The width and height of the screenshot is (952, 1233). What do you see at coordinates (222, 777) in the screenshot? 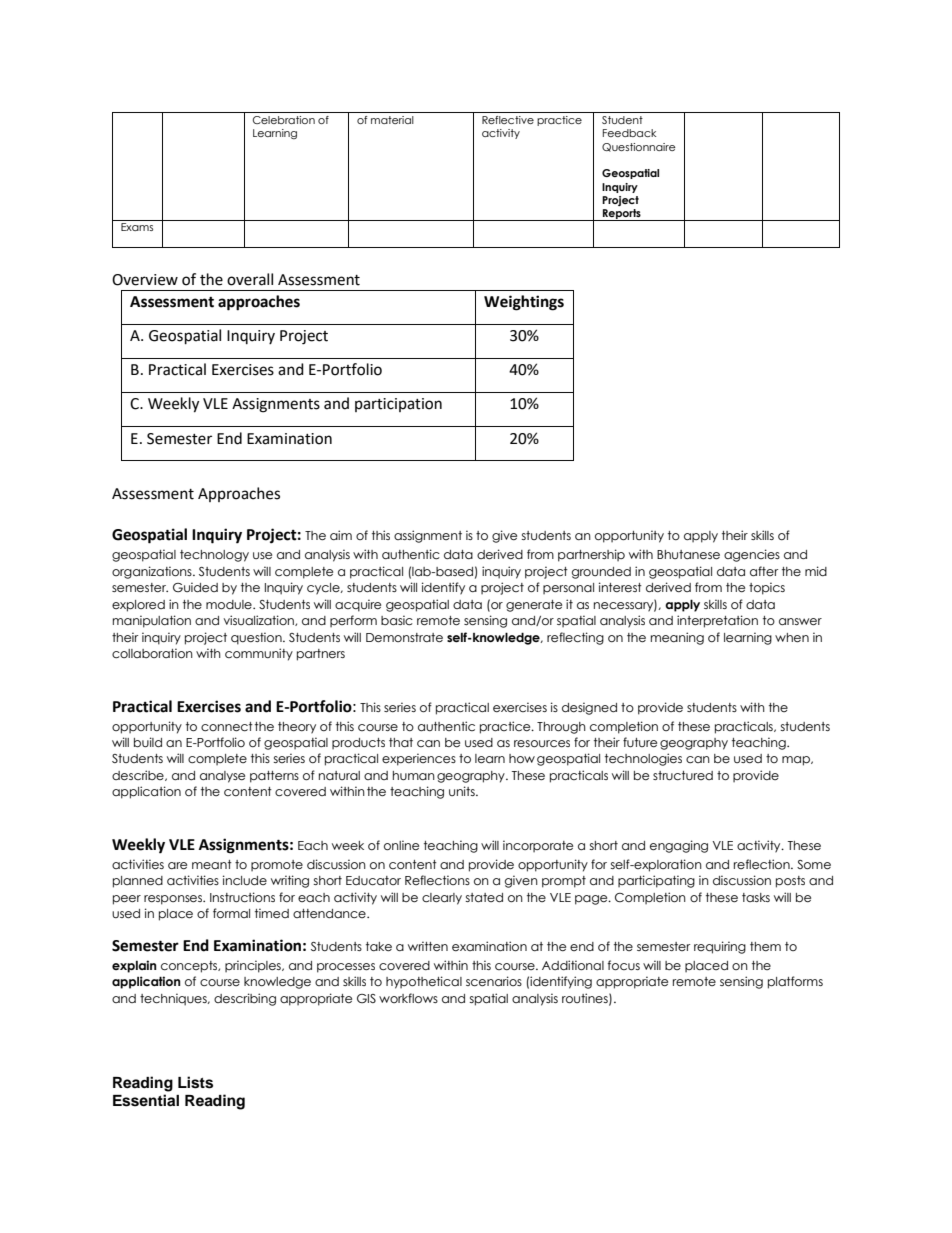
I see `analyse` at bounding box center [222, 777].
